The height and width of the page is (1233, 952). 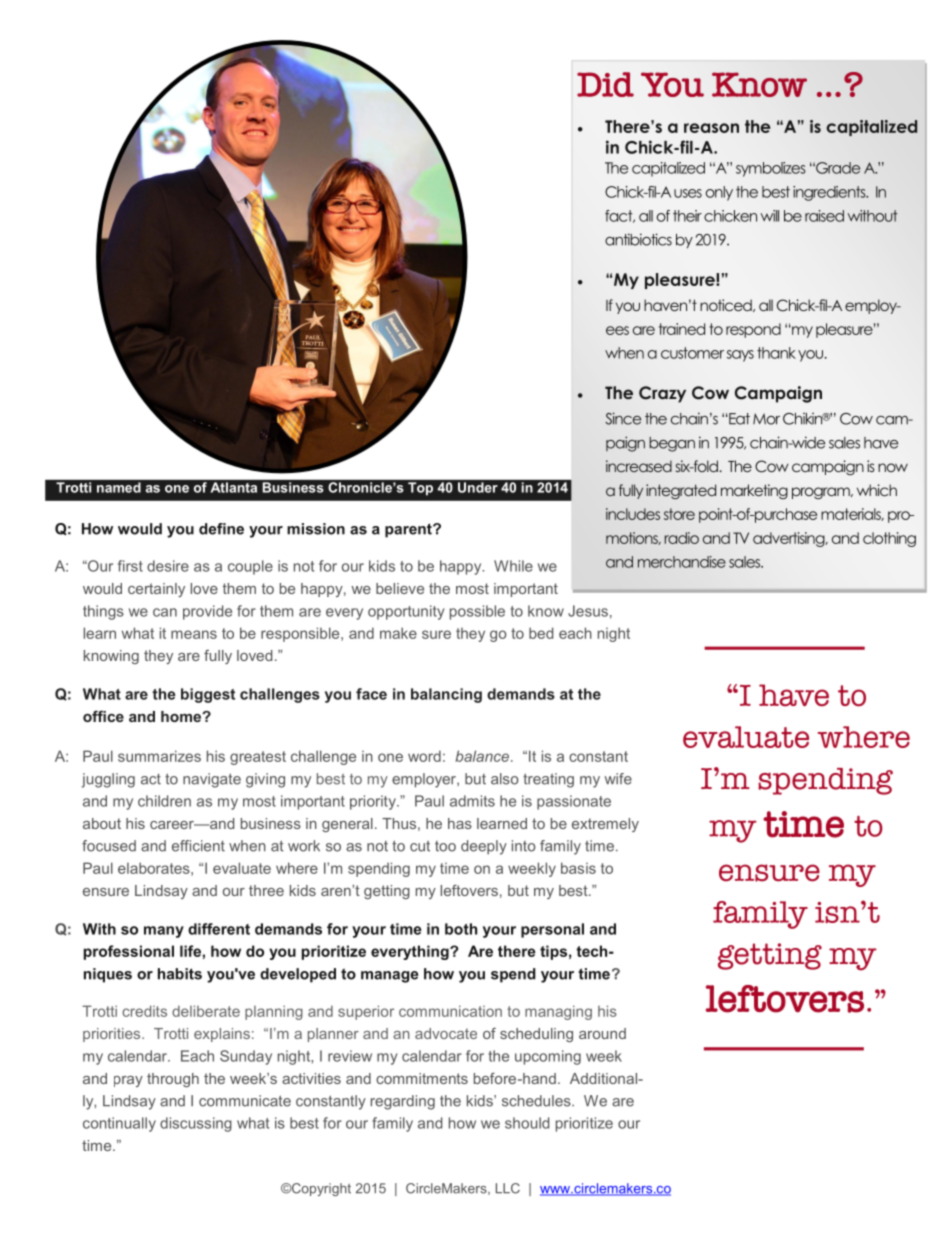 What do you see at coordinates (771, 169) in the page?
I see `symbolizes` at bounding box center [771, 169].
